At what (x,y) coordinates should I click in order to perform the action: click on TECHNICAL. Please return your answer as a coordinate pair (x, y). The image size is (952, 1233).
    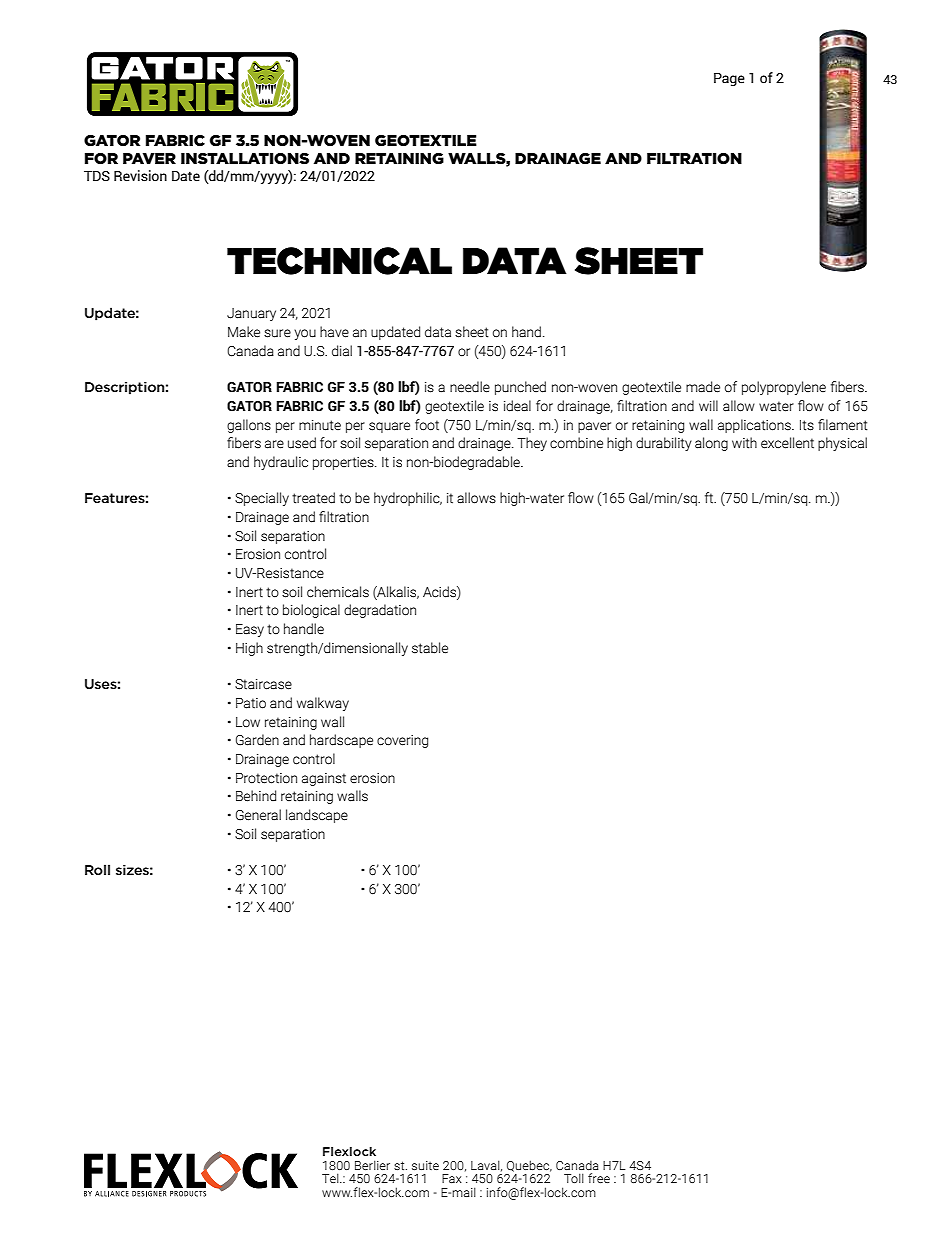
    Looking at the image, I should click on (339, 261).
